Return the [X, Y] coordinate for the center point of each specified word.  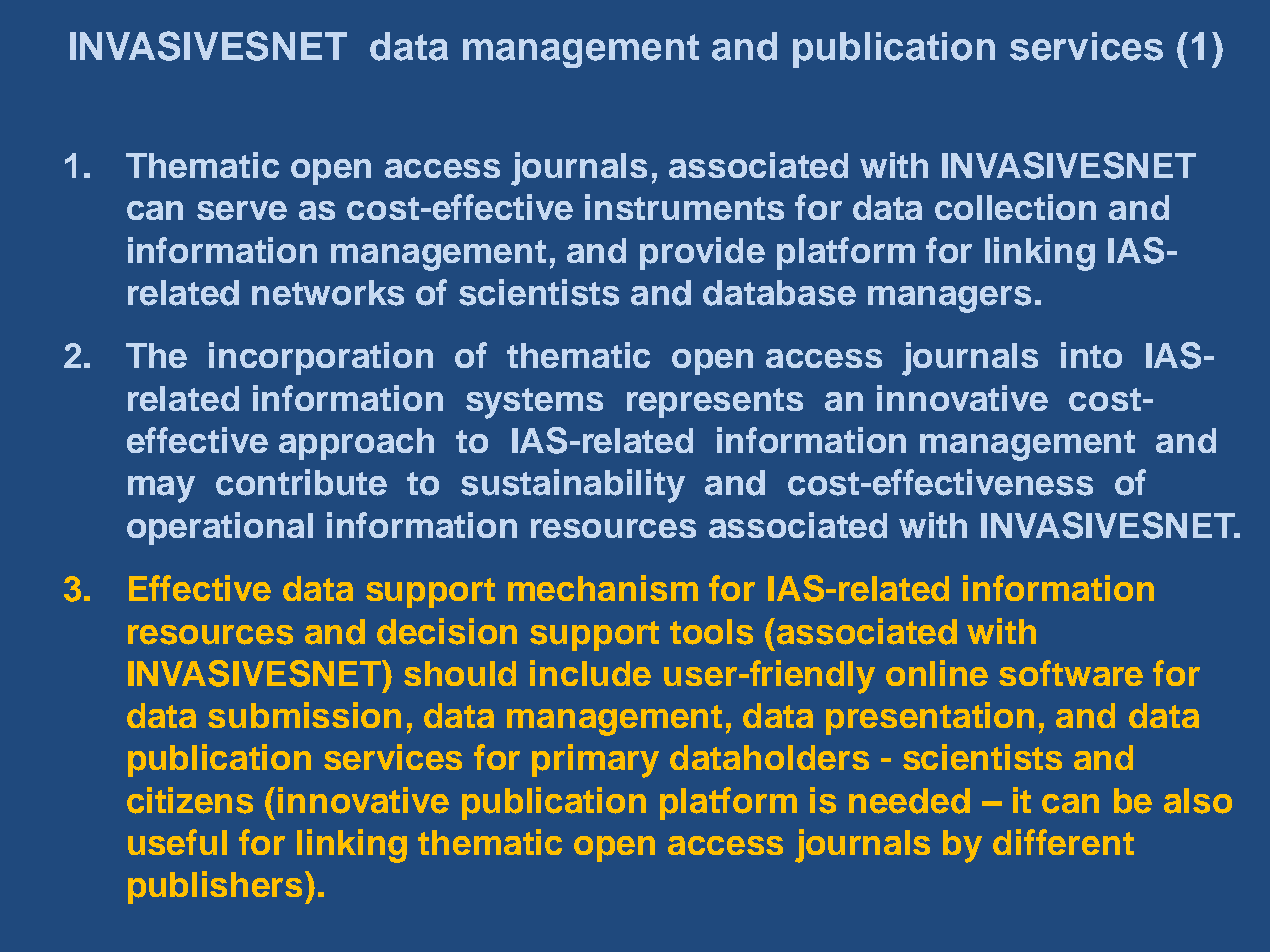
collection [1015, 207]
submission [304, 715]
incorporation [321, 358]
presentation [930, 718]
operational [220, 528]
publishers [217, 887]
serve [242, 210]
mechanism [603, 588]
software [1071, 673]
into [1091, 355]
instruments [684, 207]
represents [715, 403]
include [590, 673]
